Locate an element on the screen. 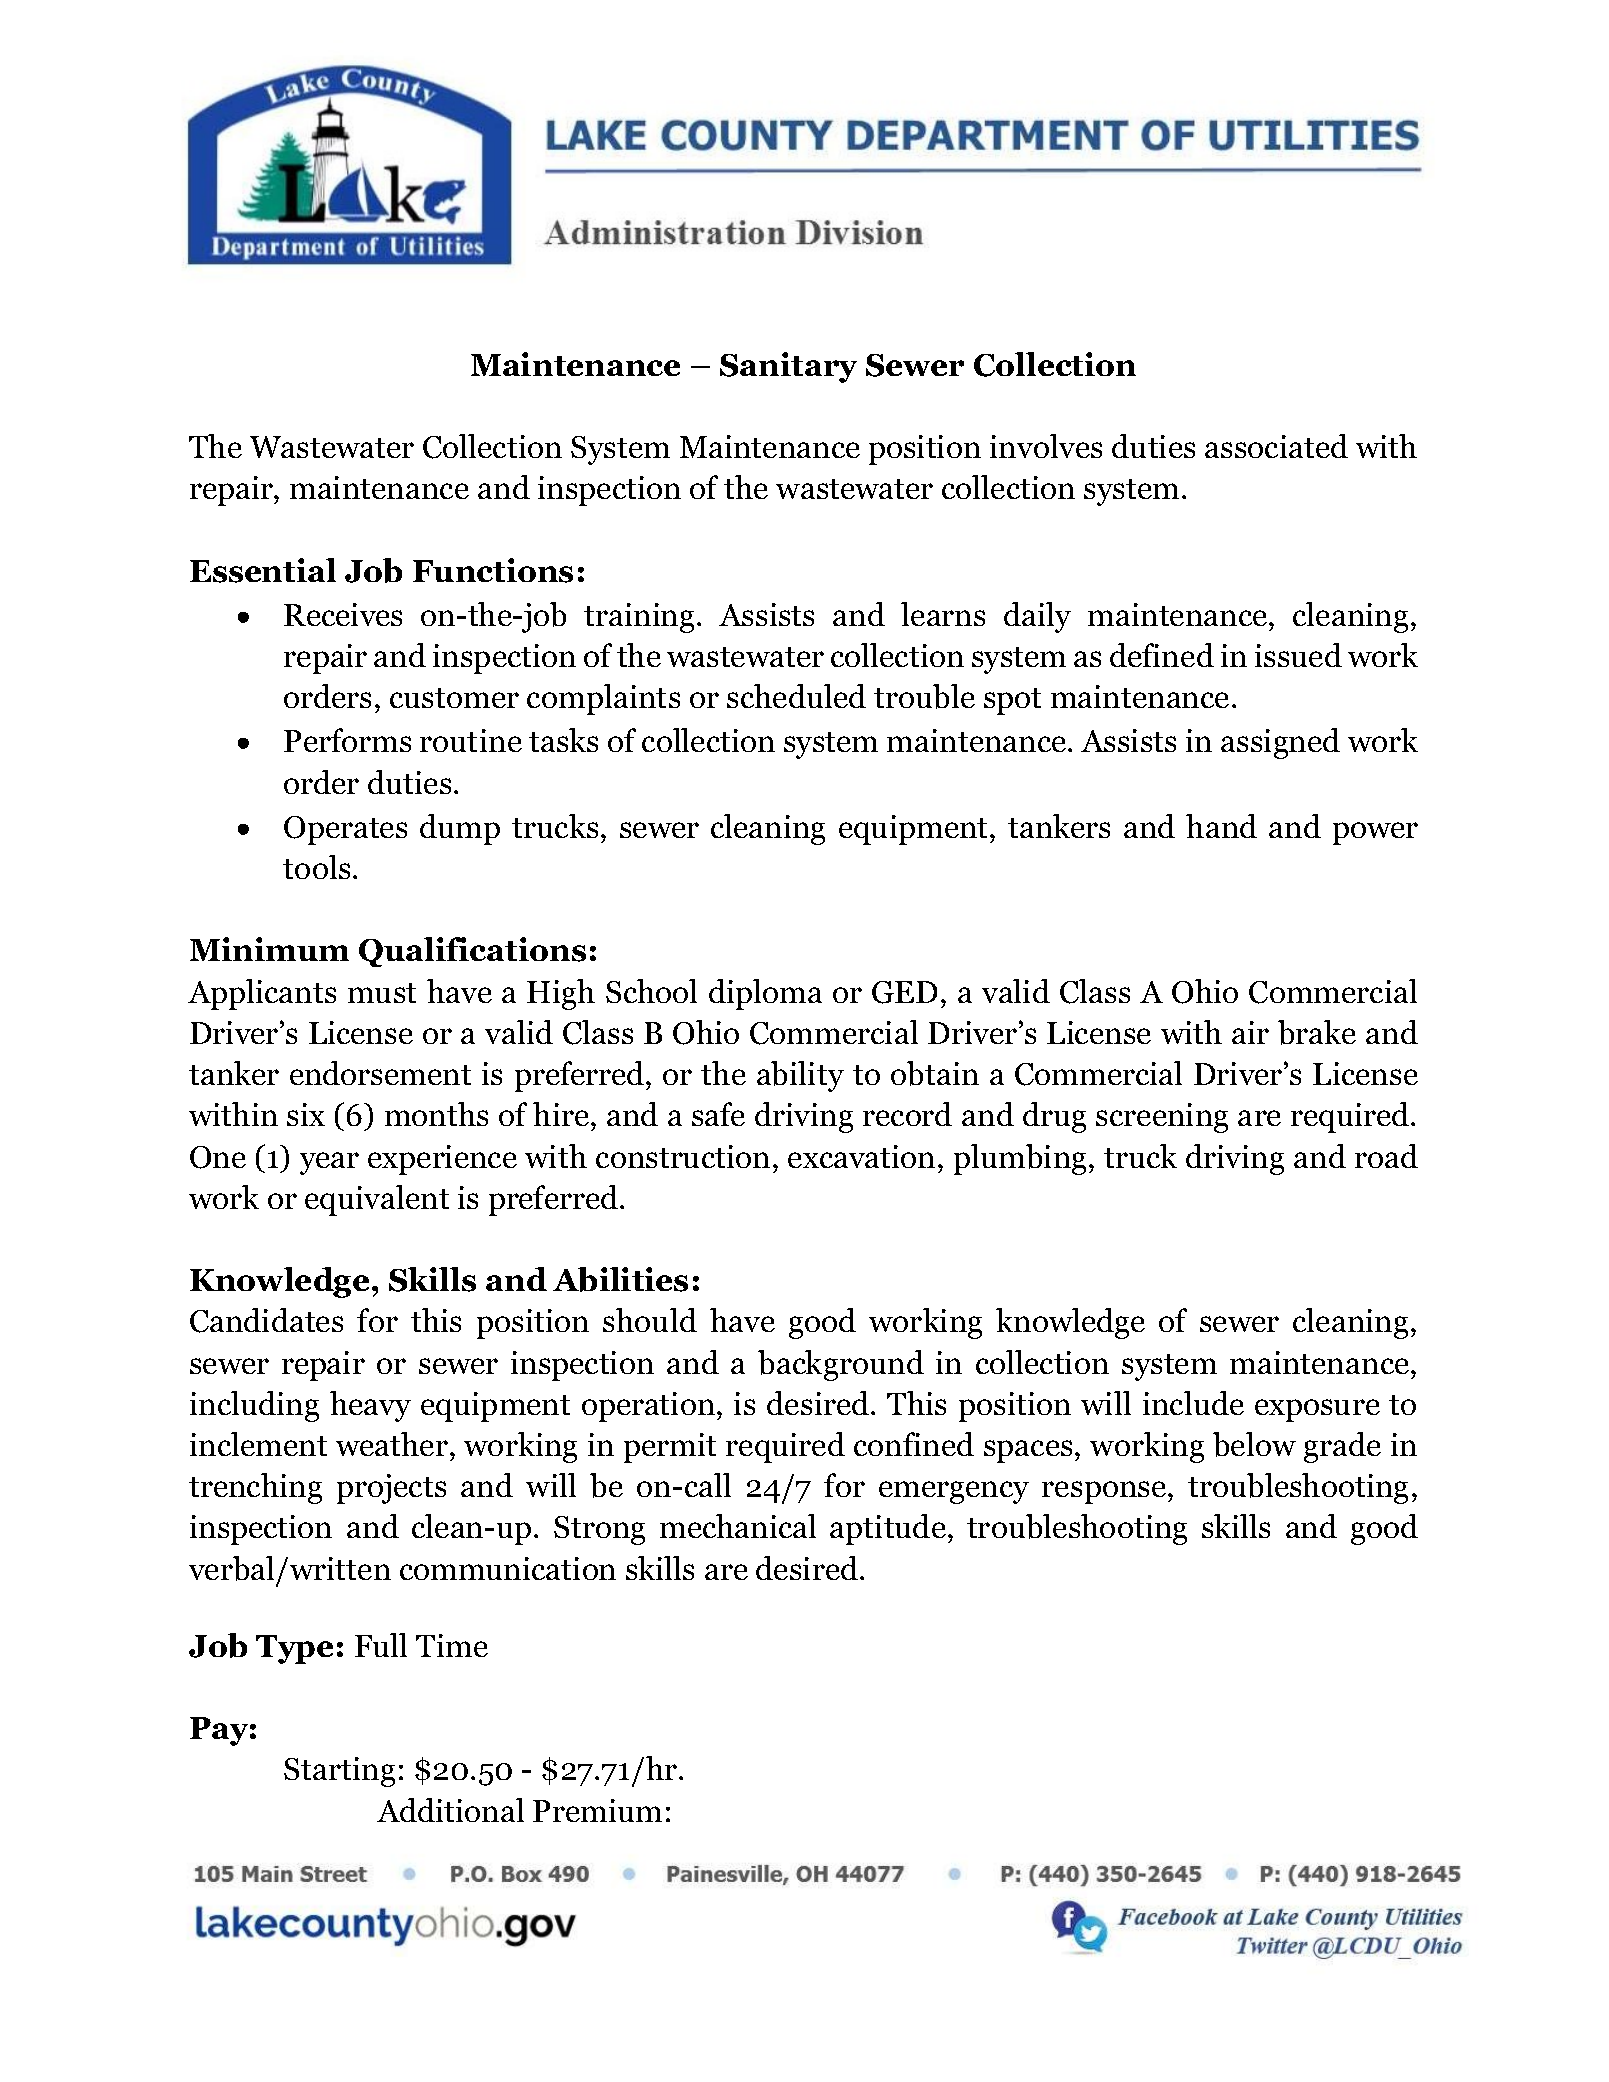 The height and width of the screenshot is (2082, 1609). associated is located at coordinates (1276, 446).
